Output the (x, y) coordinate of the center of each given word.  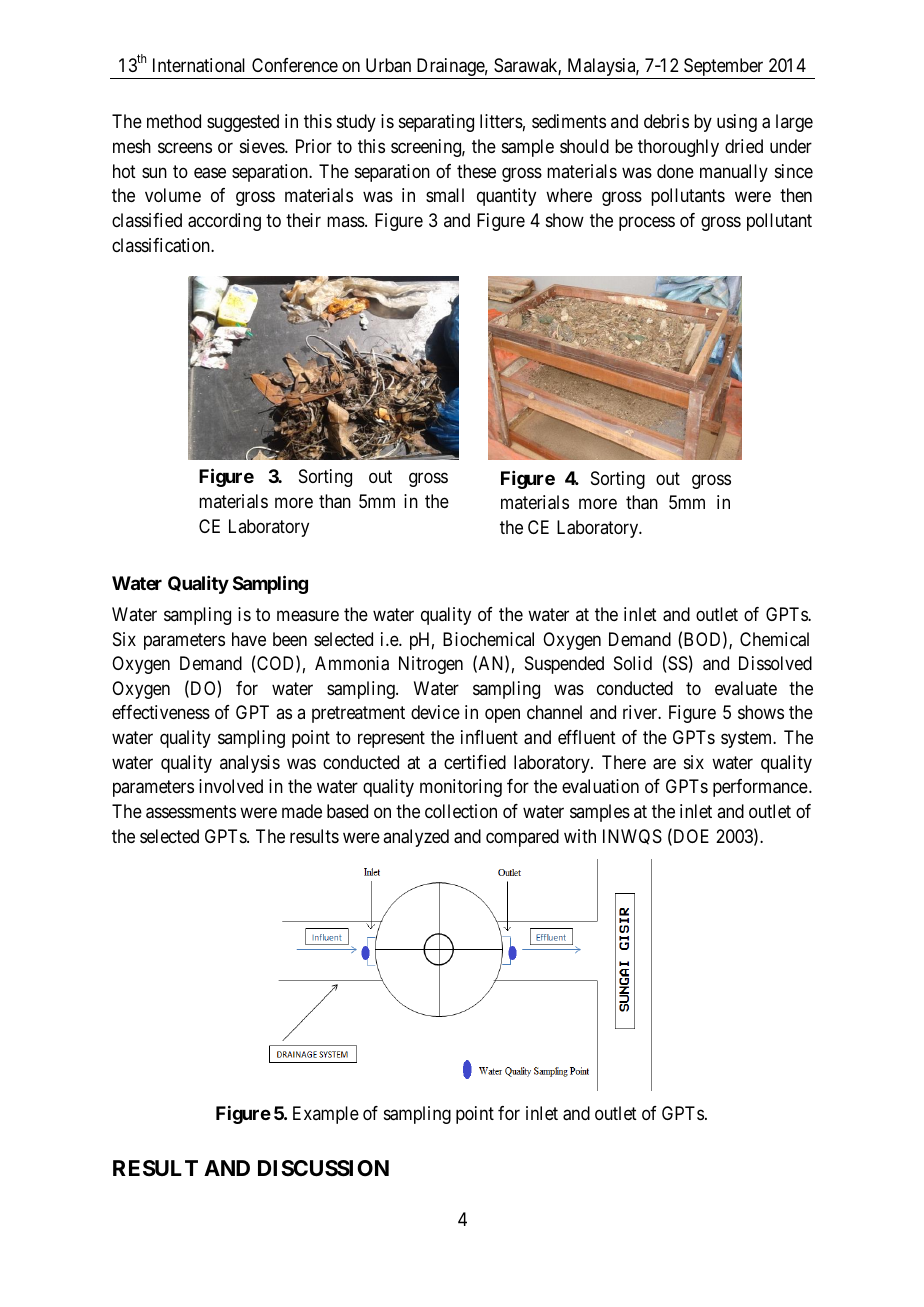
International (199, 65)
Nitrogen (431, 665)
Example (326, 1115)
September (724, 68)
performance (760, 788)
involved (231, 786)
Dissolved (775, 663)
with (580, 836)
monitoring (461, 788)
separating (436, 123)
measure (308, 615)
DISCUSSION (323, 1168)
